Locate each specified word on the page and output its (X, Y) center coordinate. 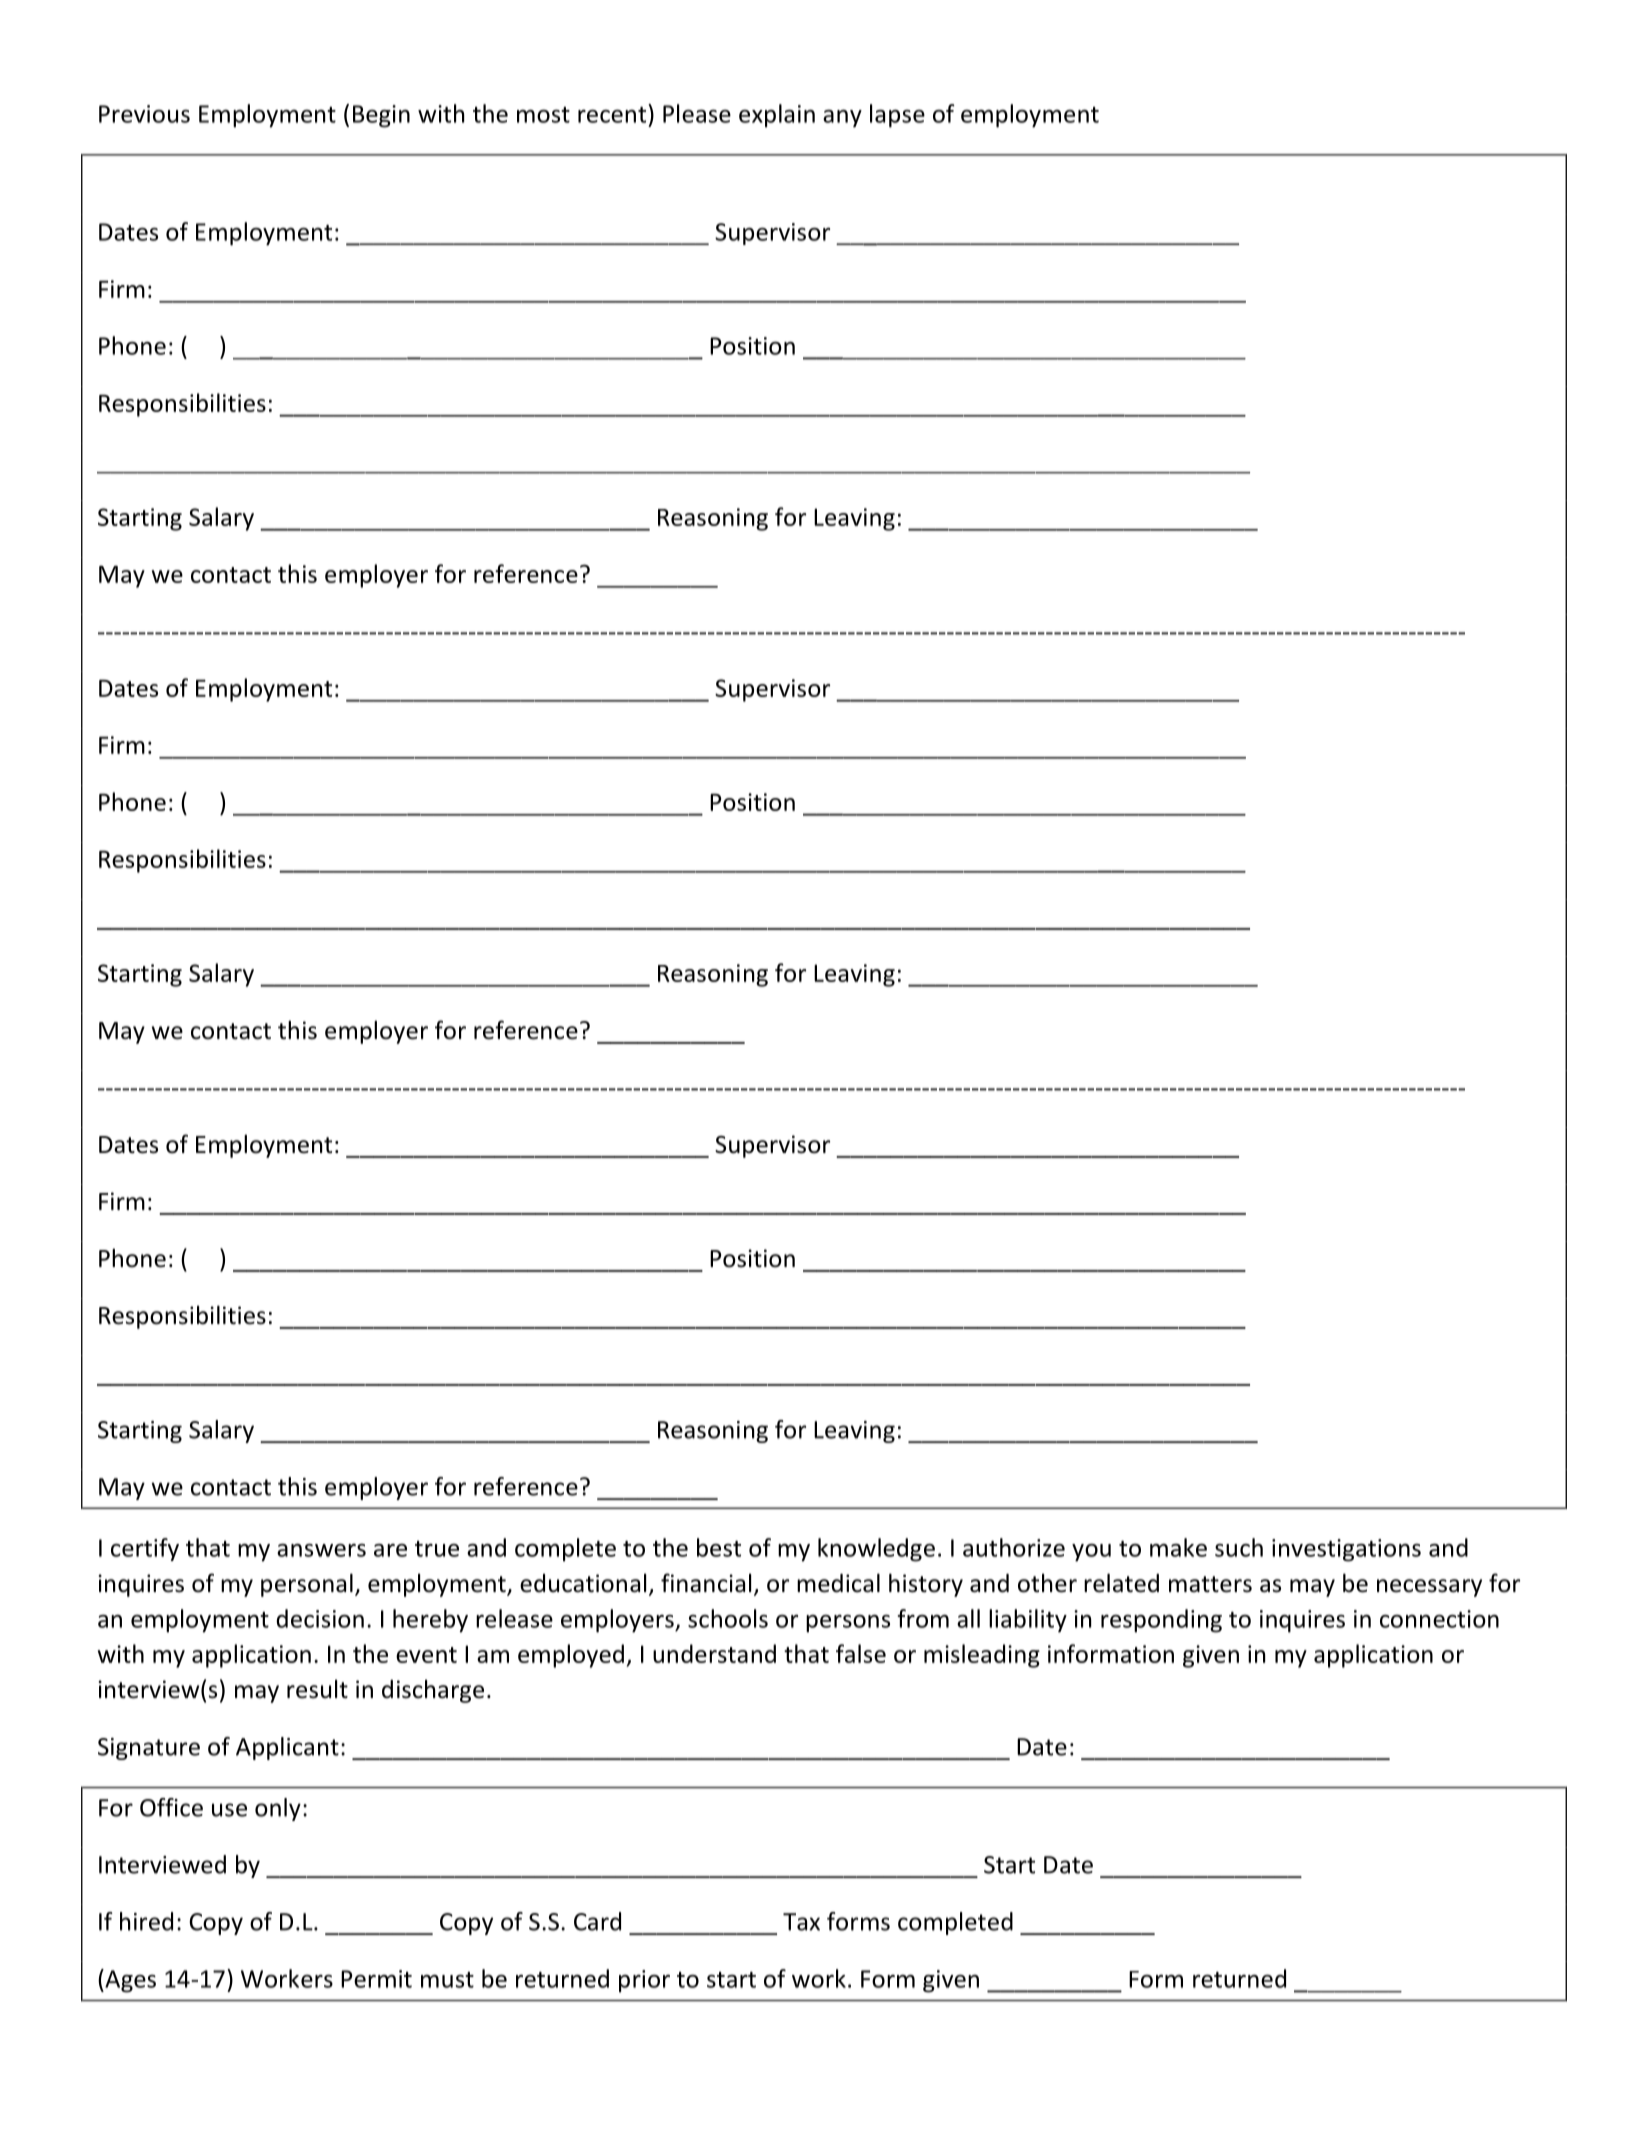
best (719, 1547)
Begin (381, 116)
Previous (144, 114)
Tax (801, 1922)
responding (1161, 1621)
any (842, 119)
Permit (376, 1979)
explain (777, 116)
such (1239, 1547)
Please (697, 113)
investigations (1346, 1550)
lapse (897, 116)
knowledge (876, 1550)
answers (321, 1550)
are (390, 1550)
